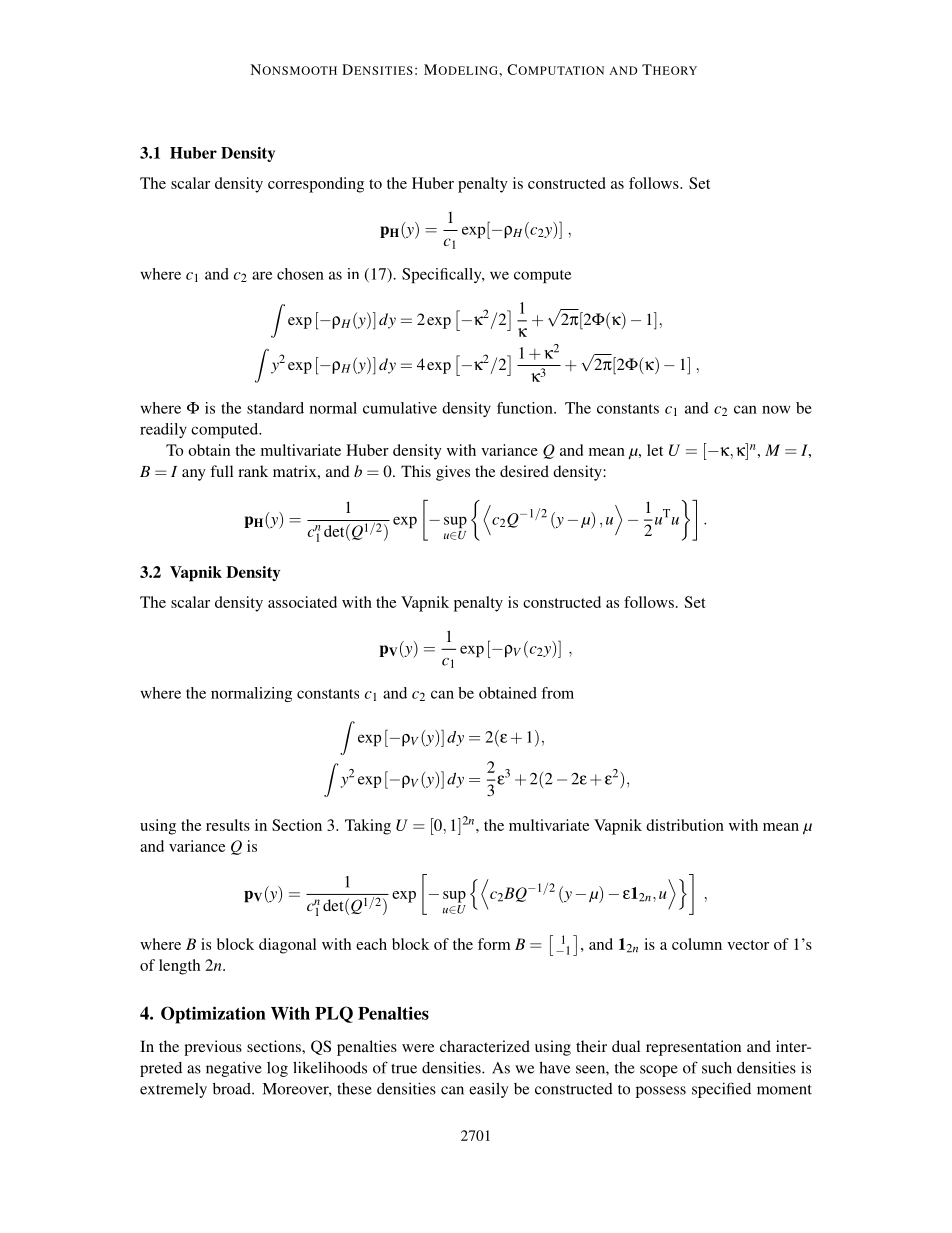 This image has height=1233, width=952. What do you see at coordinates (302, 602) in the image?
I see `associated` at bounding box center [302, 602].
